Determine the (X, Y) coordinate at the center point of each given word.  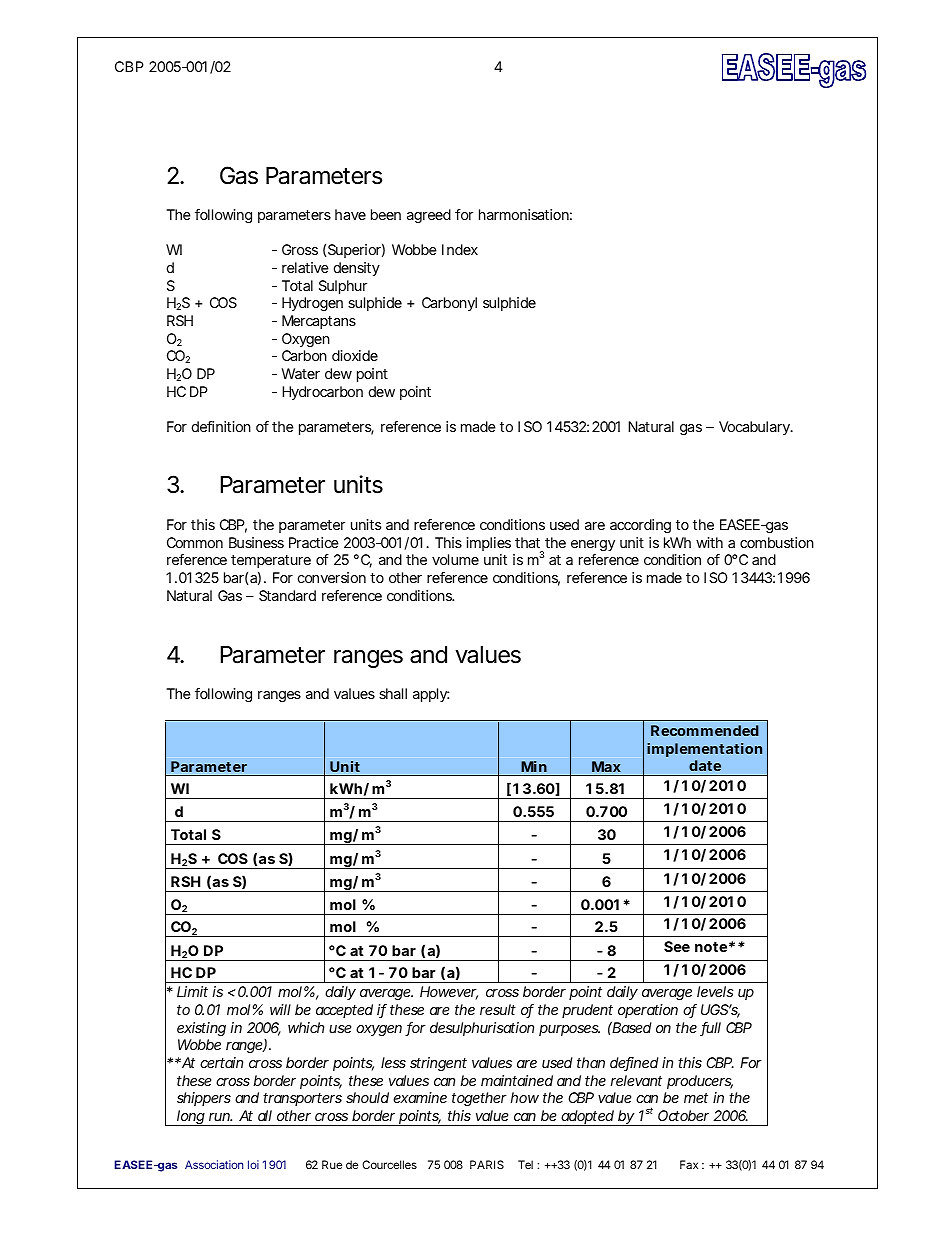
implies (489, 544)
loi (253, 1164)
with (709, 542)
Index (460, 249)
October (683, 1115)
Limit (192, 991)
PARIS (487, 1164)
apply (431, 695)
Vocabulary (755, 428)
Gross (300, 249)
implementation (704, 750)
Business (256, 542)
